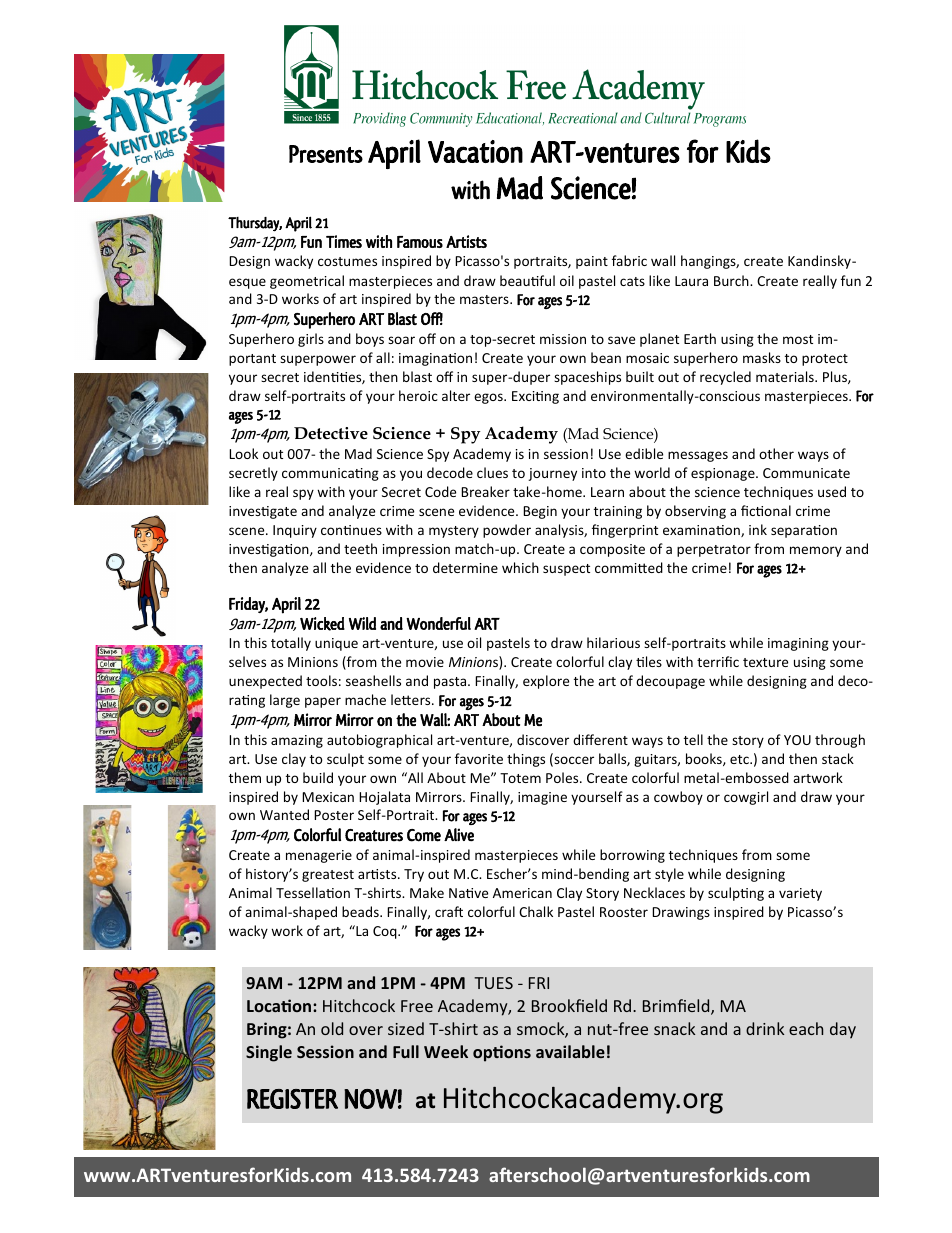 The height and width of the document is (1233, 952). Describe the element at coordinates (691, 281) in the document. I see `Laura` at that location.
